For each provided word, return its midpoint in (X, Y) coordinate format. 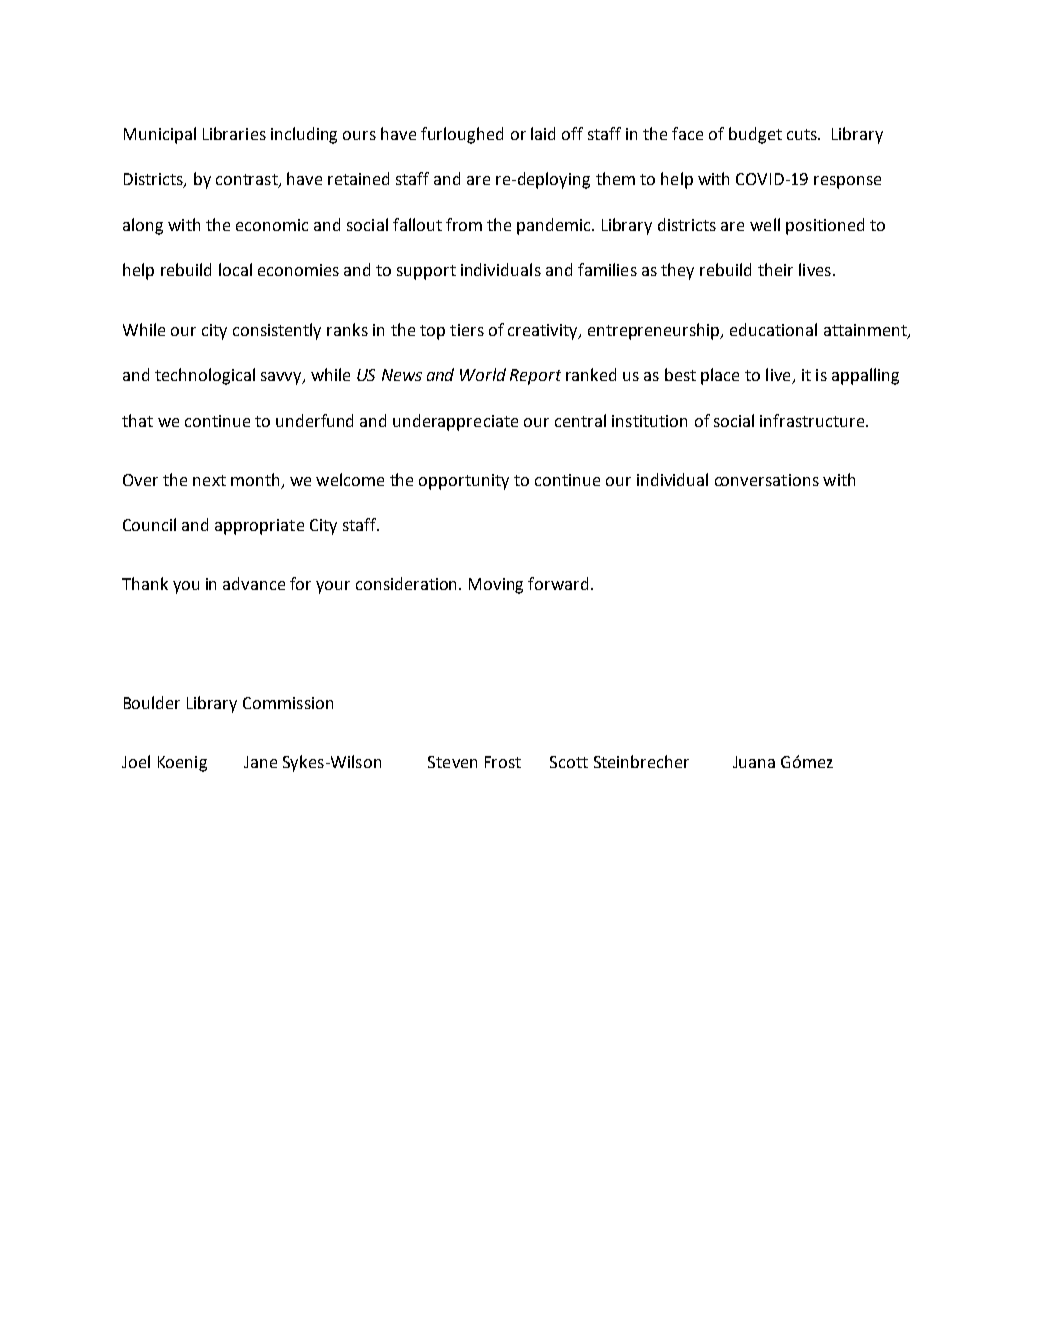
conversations (767, 480)
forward (558, 583)
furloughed (462, 135)
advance (254, 583)
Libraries (234, 133)
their (775, 269)
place (720, 376)
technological (205, 376)
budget (755, 135)
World (483, 374)
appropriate (259, 527)
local (235, 269)
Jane (260, 762)
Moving (496, 586)
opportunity (464, 482)
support (426, 272)
